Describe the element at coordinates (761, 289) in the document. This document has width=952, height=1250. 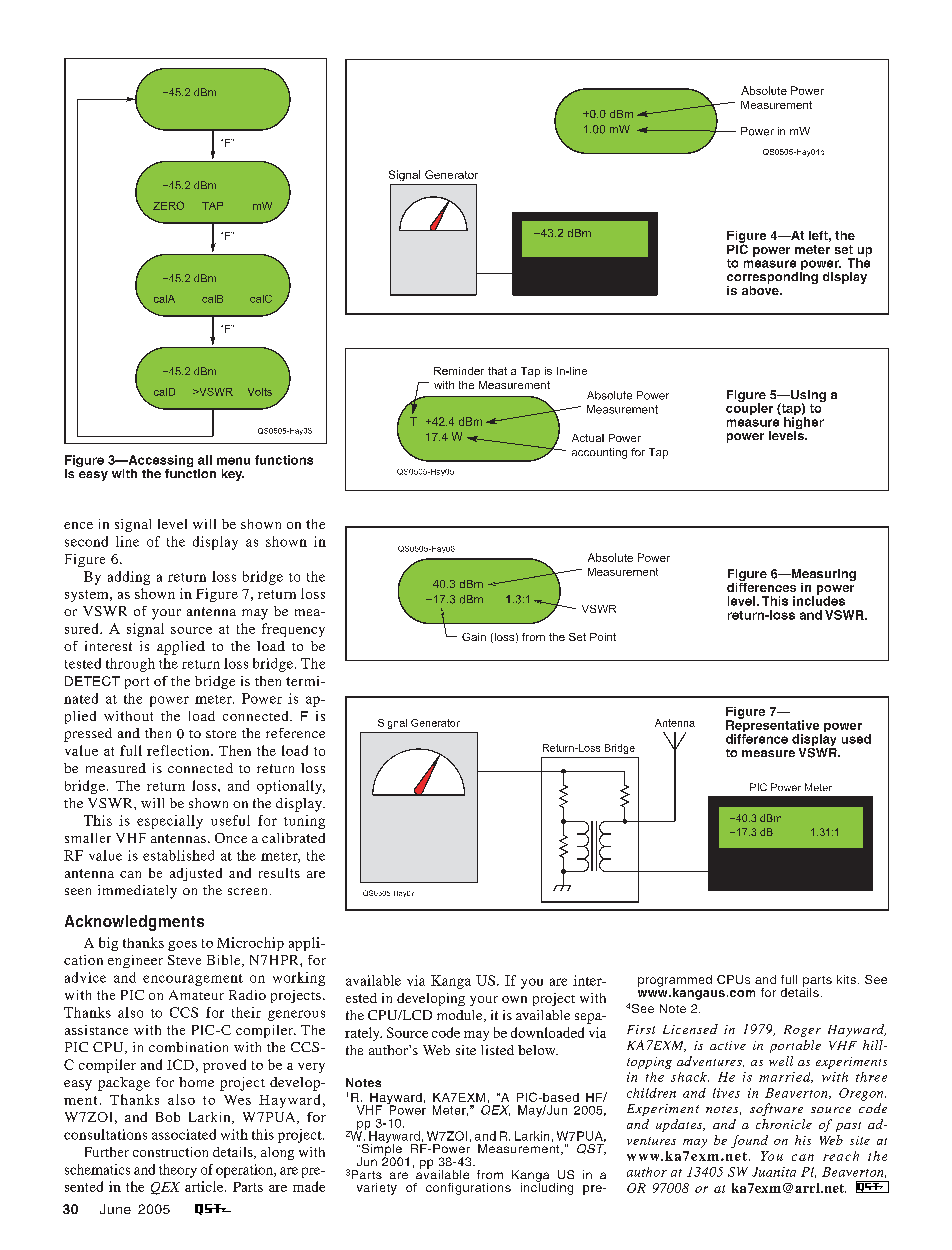
I see `above` at that location.
